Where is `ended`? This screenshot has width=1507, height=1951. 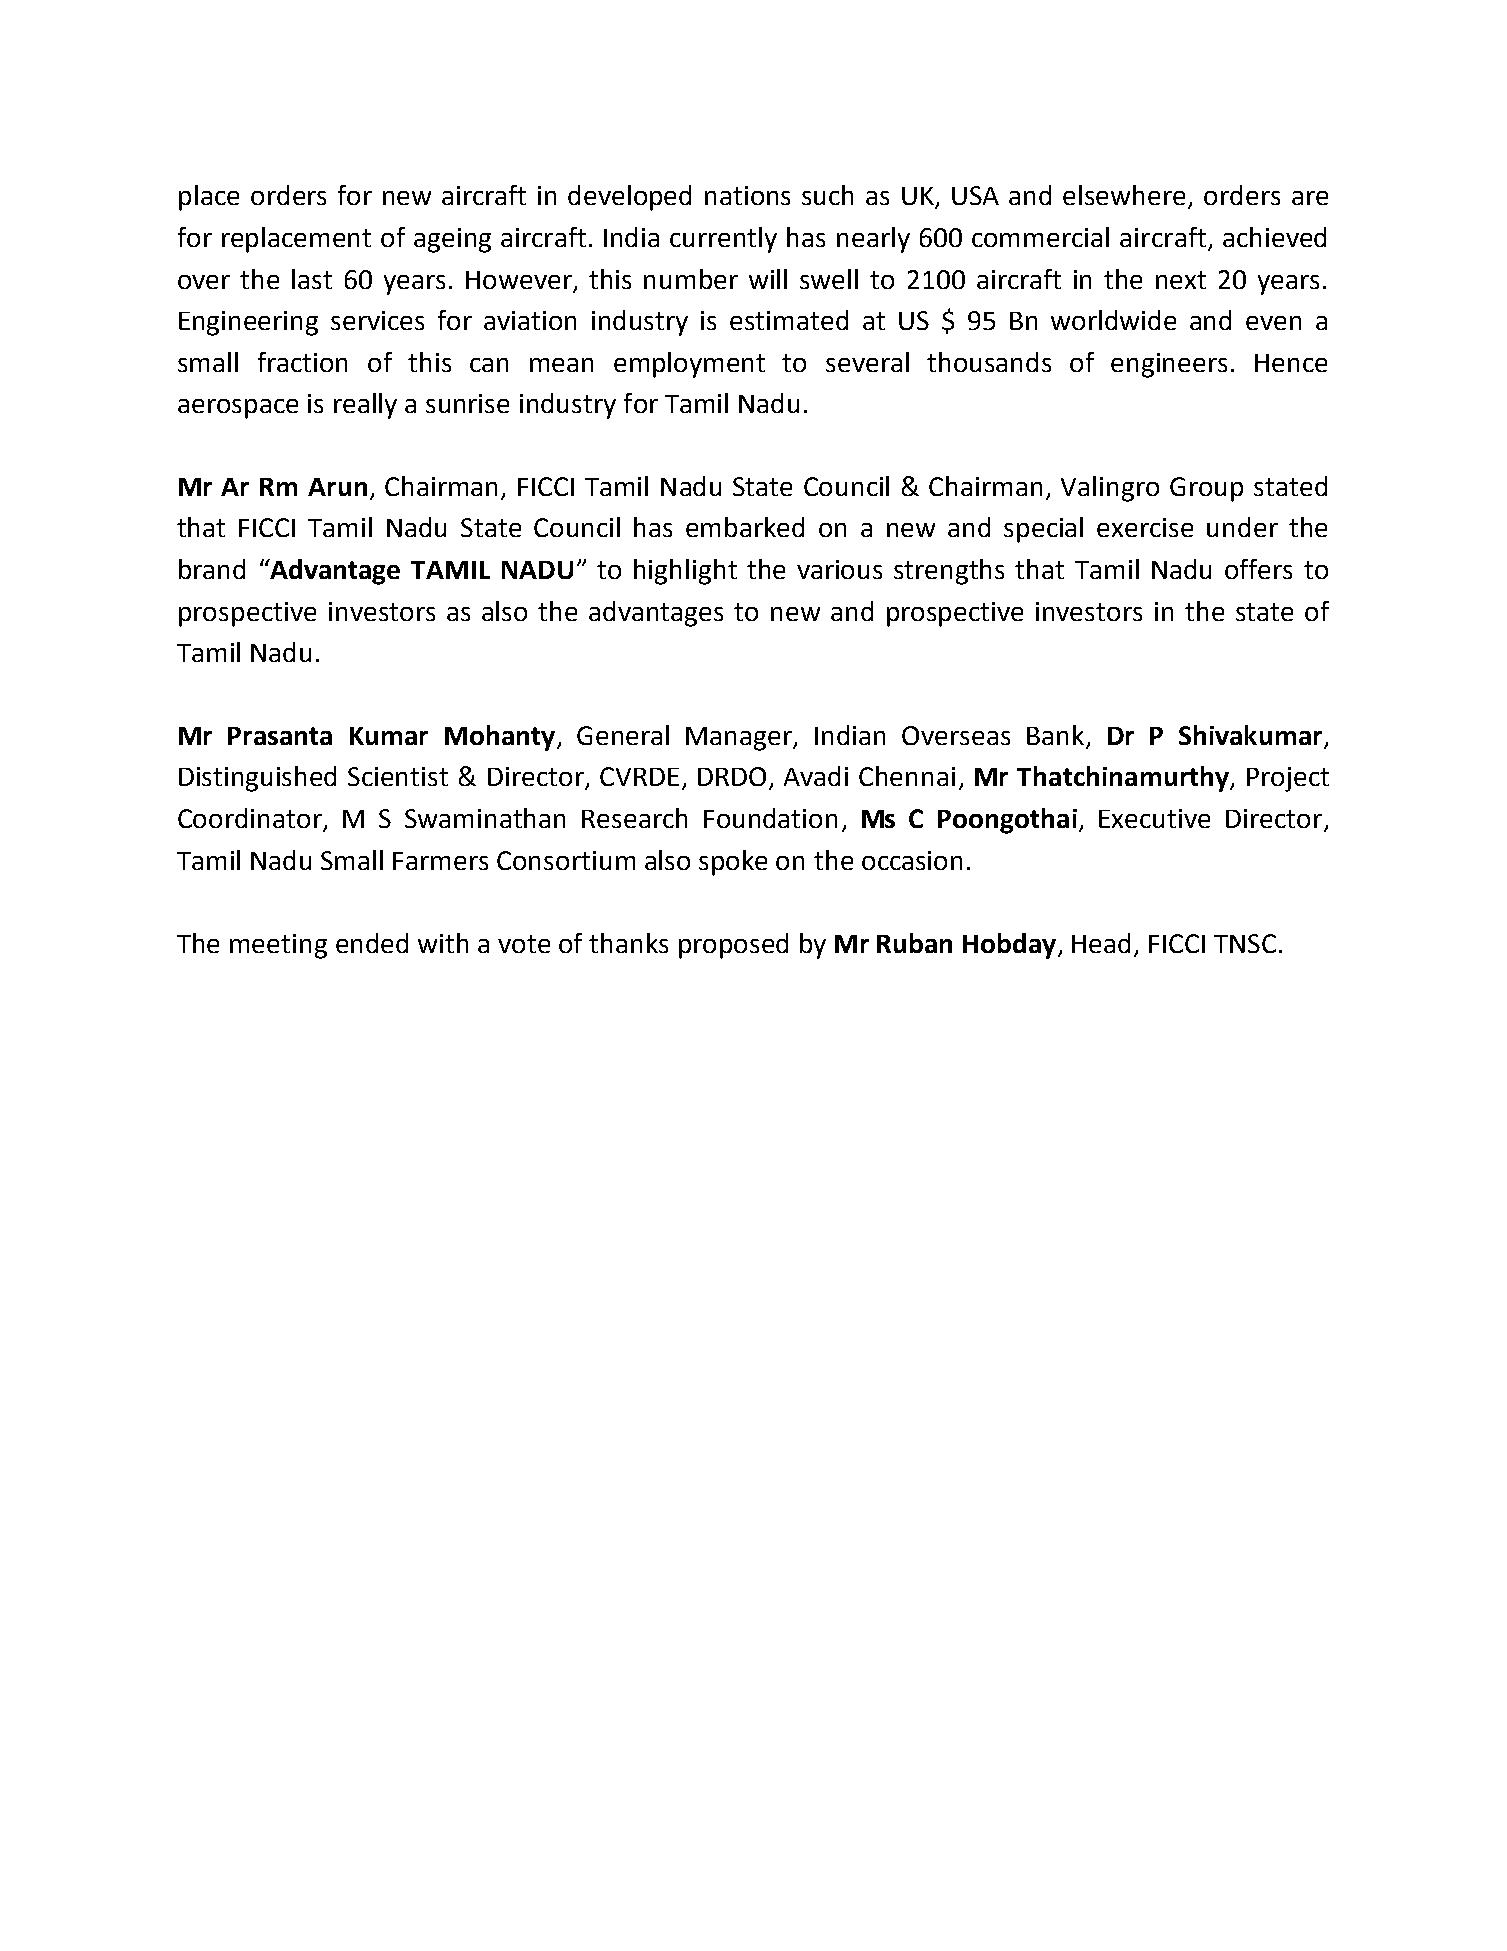 ended is located at coordinates (372, 943).
